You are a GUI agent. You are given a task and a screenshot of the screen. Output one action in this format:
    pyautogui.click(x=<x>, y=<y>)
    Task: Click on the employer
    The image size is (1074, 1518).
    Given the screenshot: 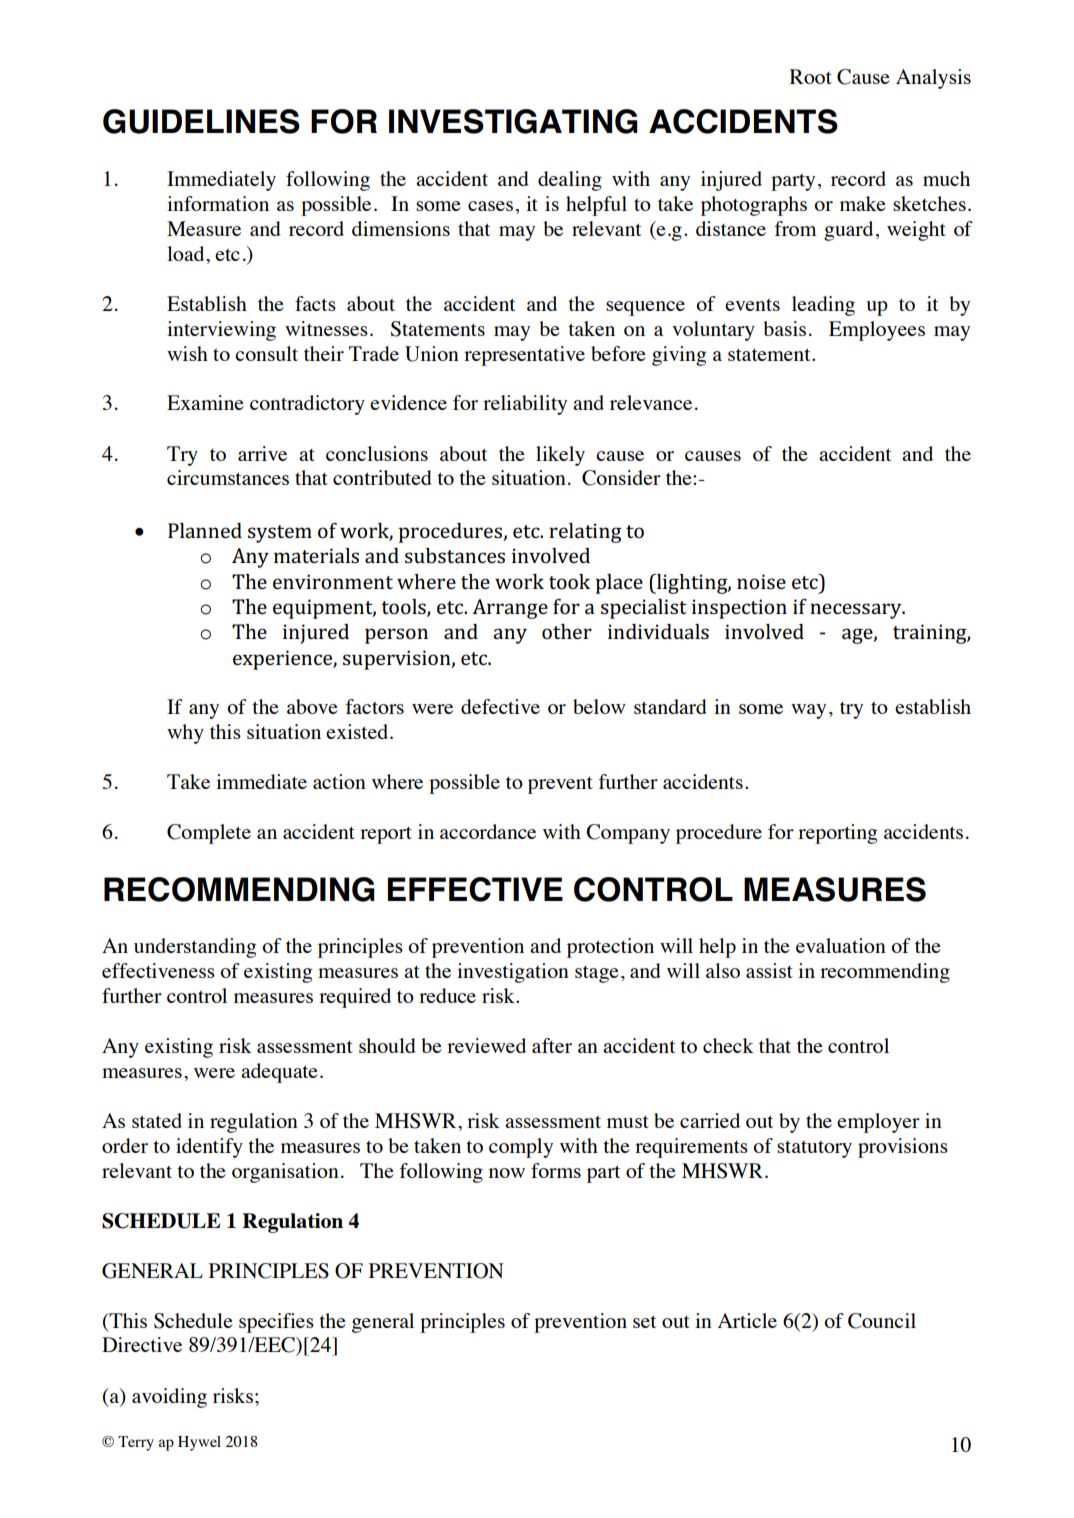 What is the action you would take?
    pyautogui.click(x=878, y=1123)
